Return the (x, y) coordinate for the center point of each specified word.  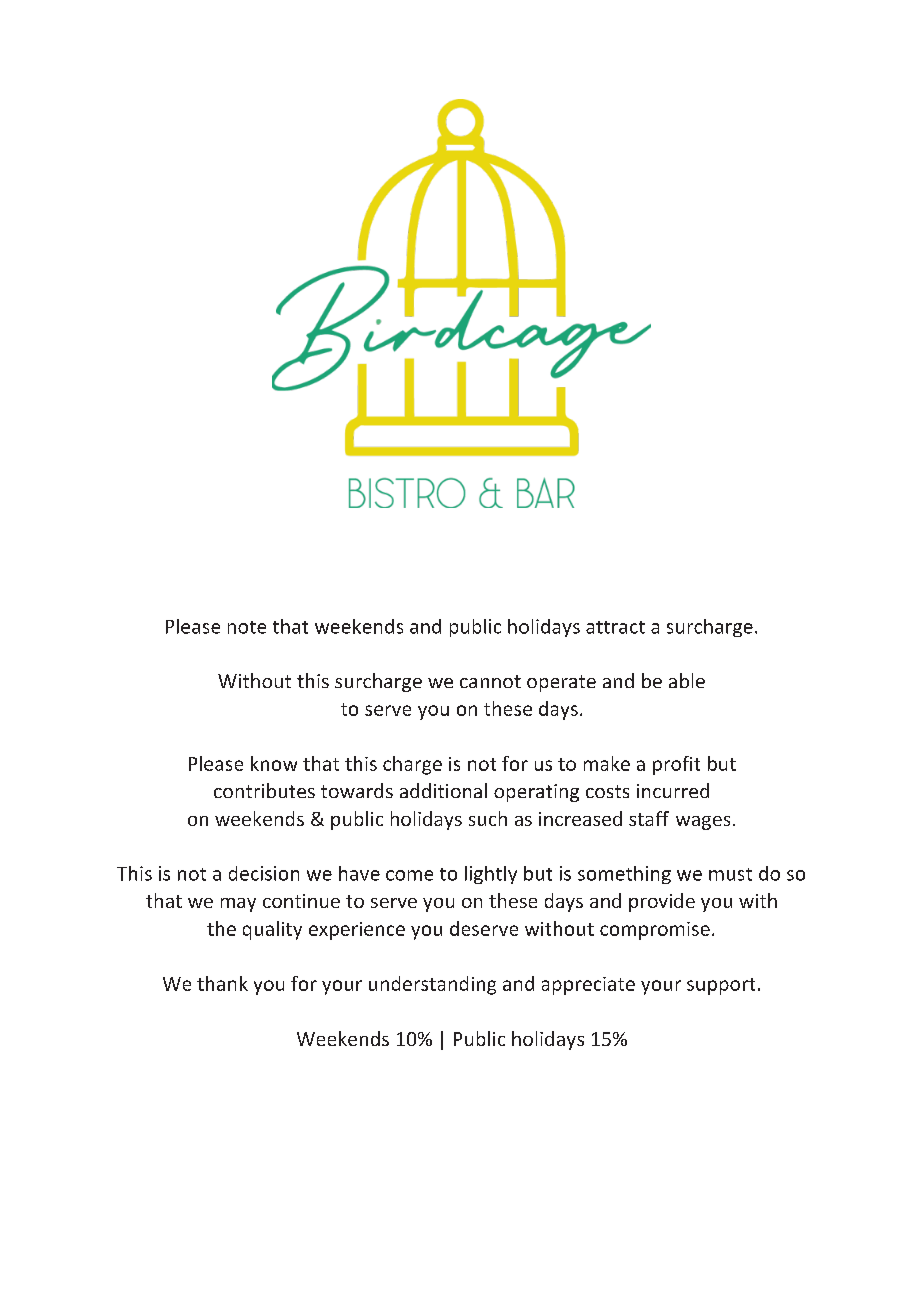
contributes (264, 790)
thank (222, 983)
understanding (432, 985)
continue (301, 901)
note (247, 627)
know (274, 763)
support (721, 986)
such (488, 818)
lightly (491, 875)
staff (649, 818)
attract (615, 627)
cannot (490, 681)
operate (561, 683)
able (687, 680)
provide (662, 902)
